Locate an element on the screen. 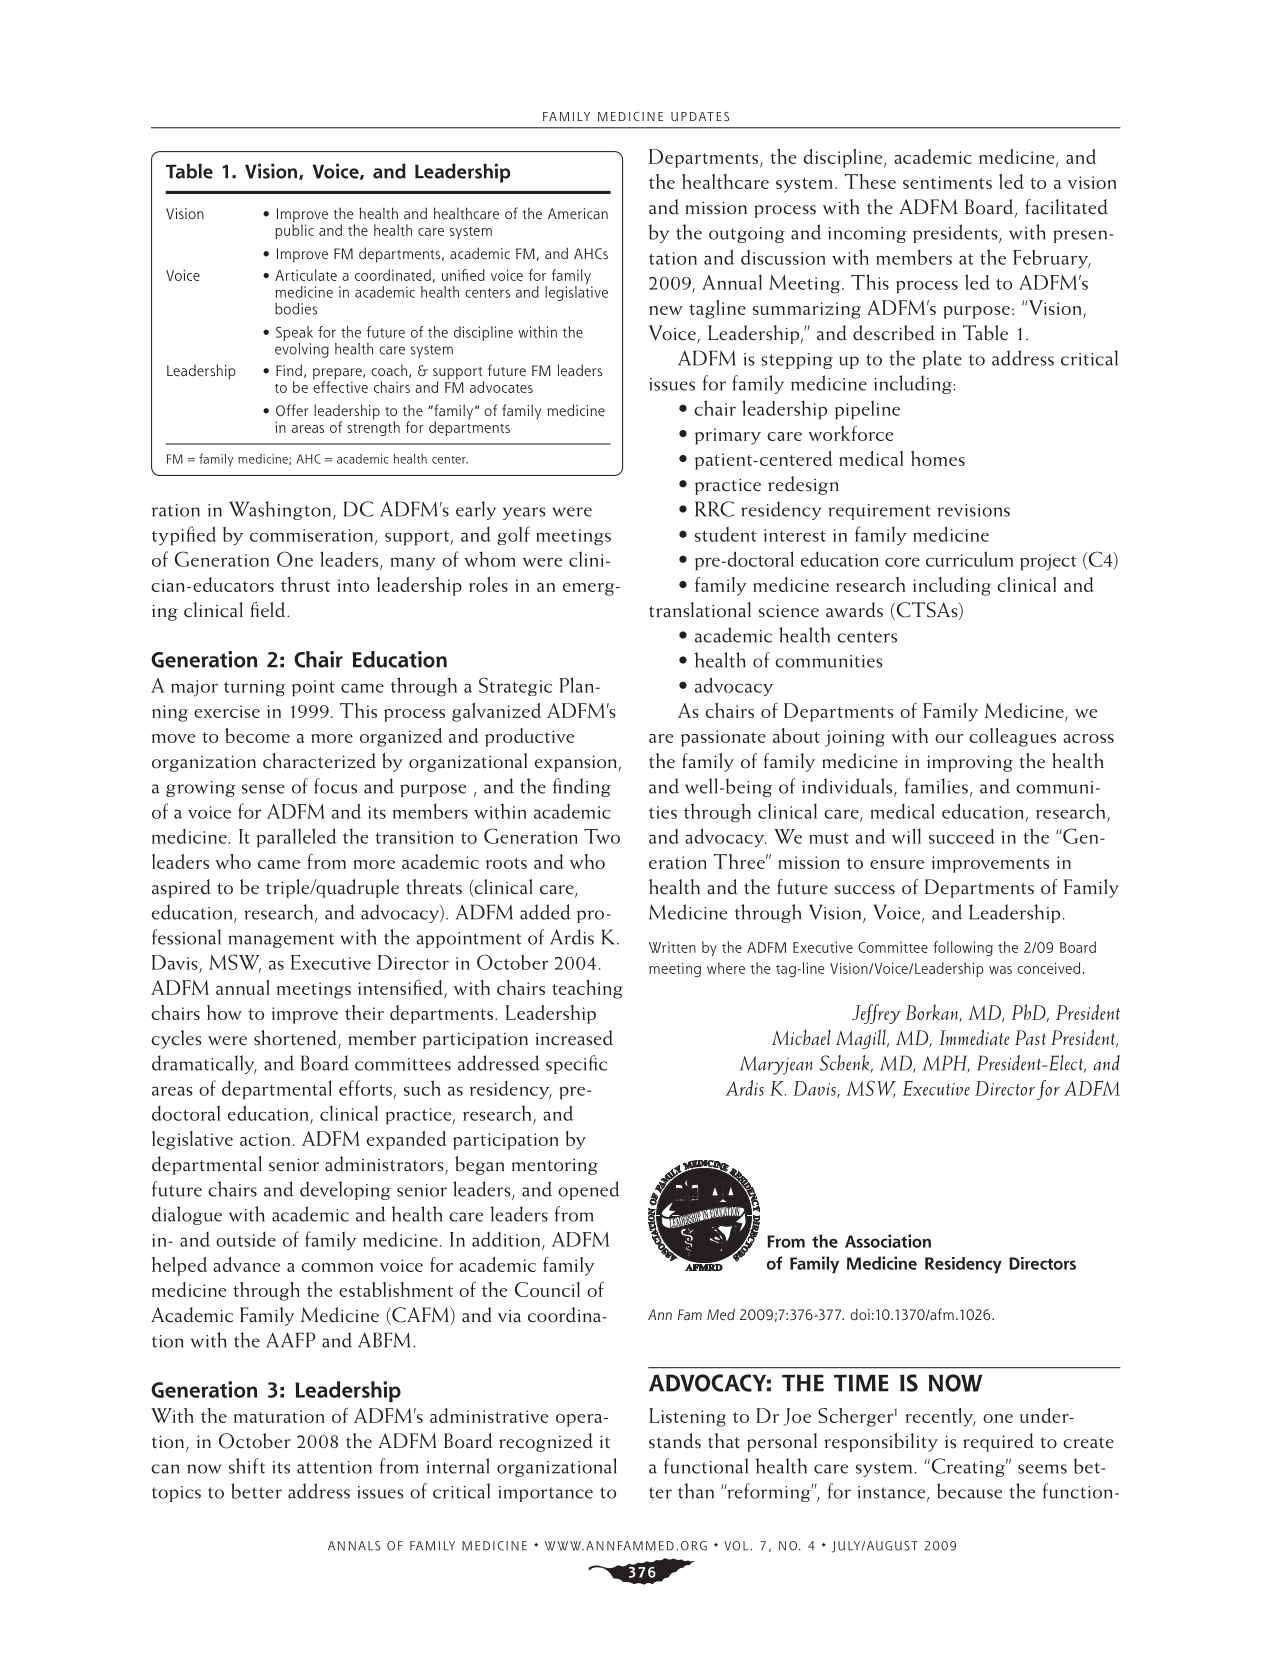  succeed is located at coordinates (962, 836).
